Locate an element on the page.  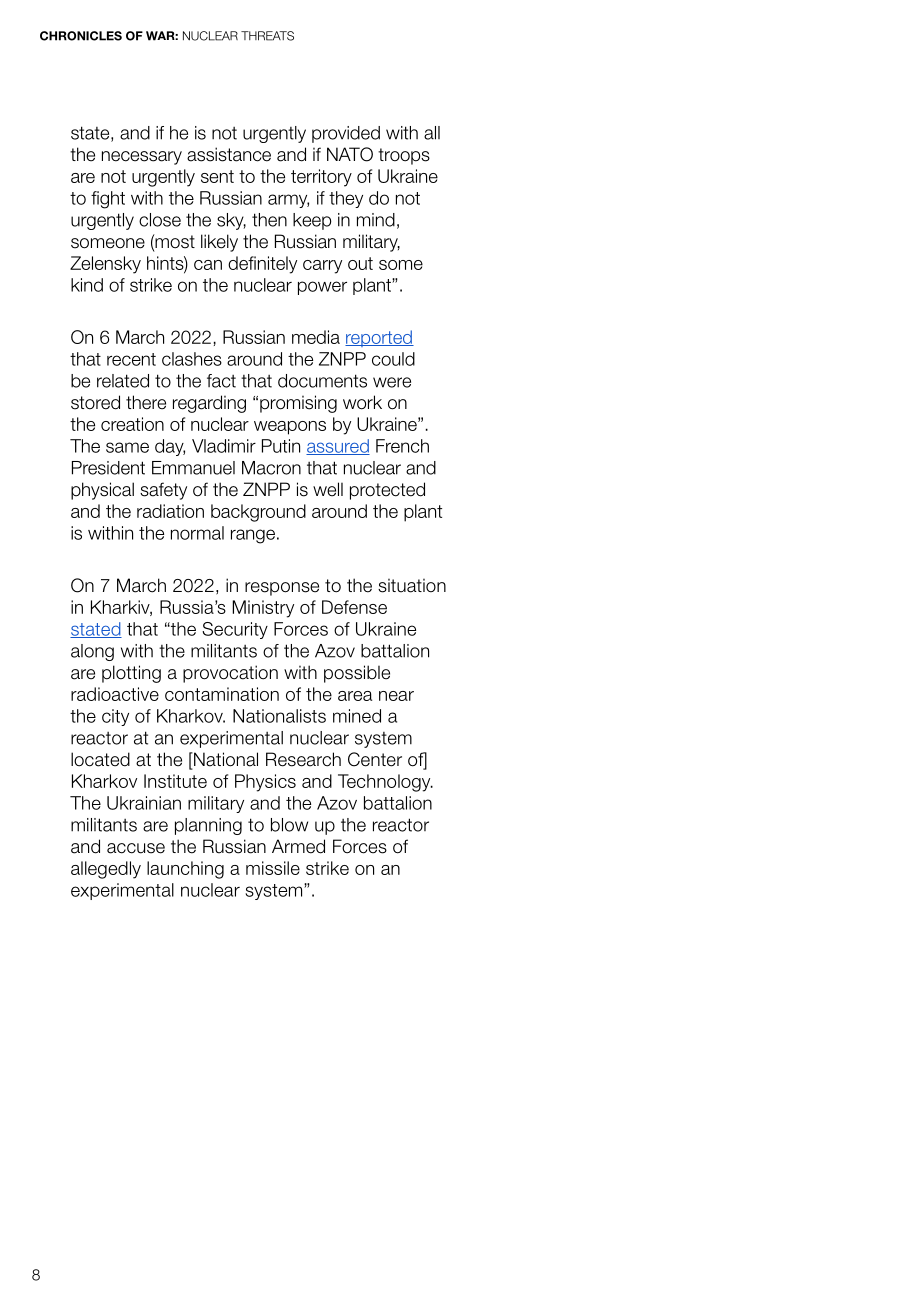
THREATS is located at coordinates (267, 36).
